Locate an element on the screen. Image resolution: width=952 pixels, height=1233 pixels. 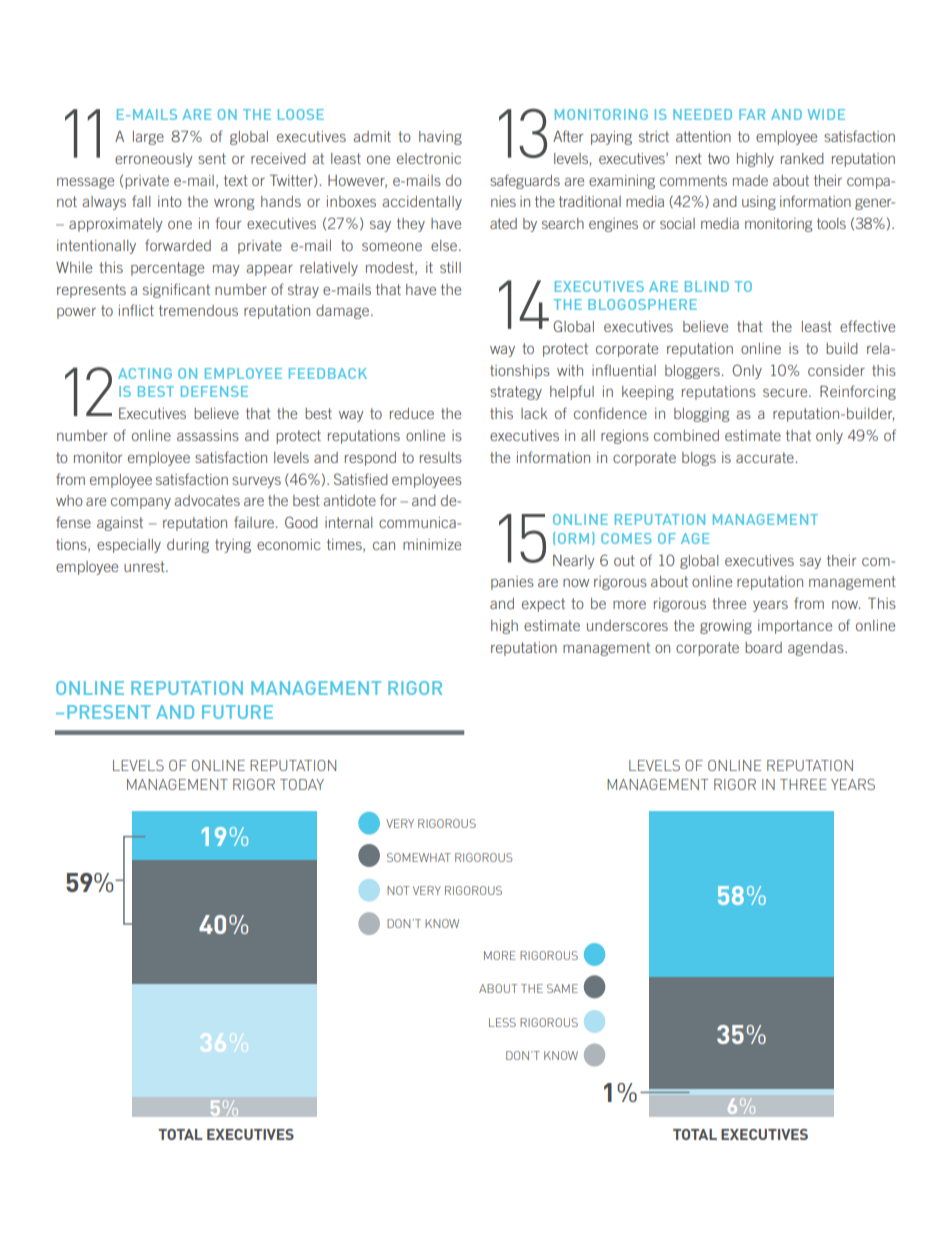
inflict is located at coordinates (136, 310).
